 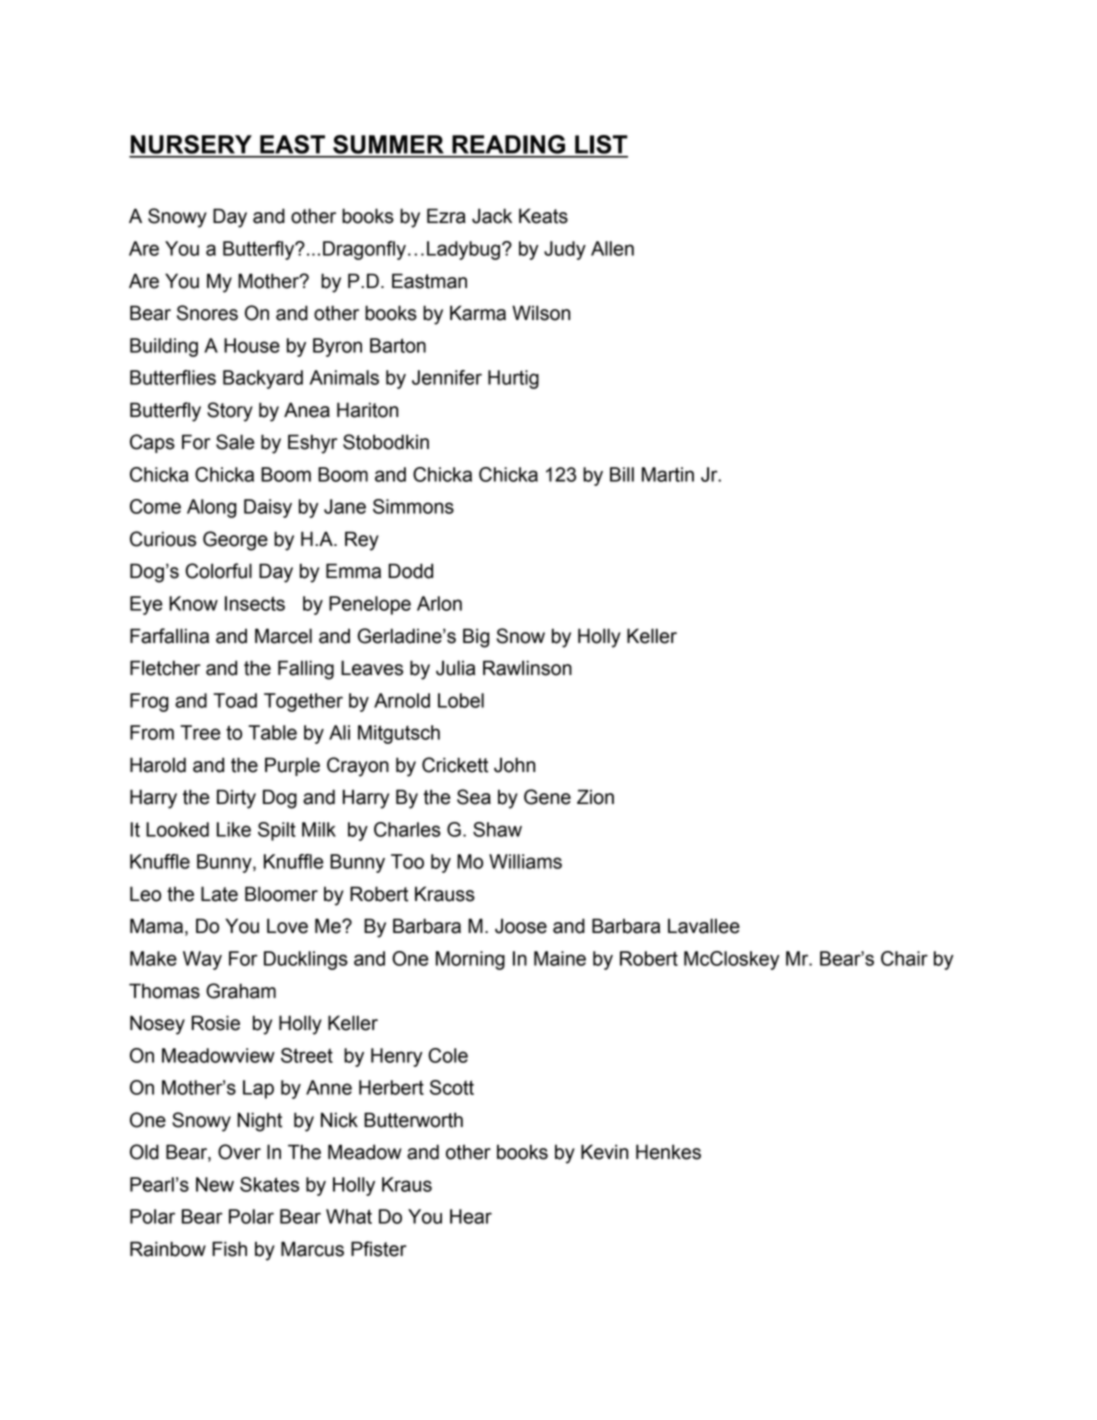 I want to click on Snores, so click(x=207, y=313).
